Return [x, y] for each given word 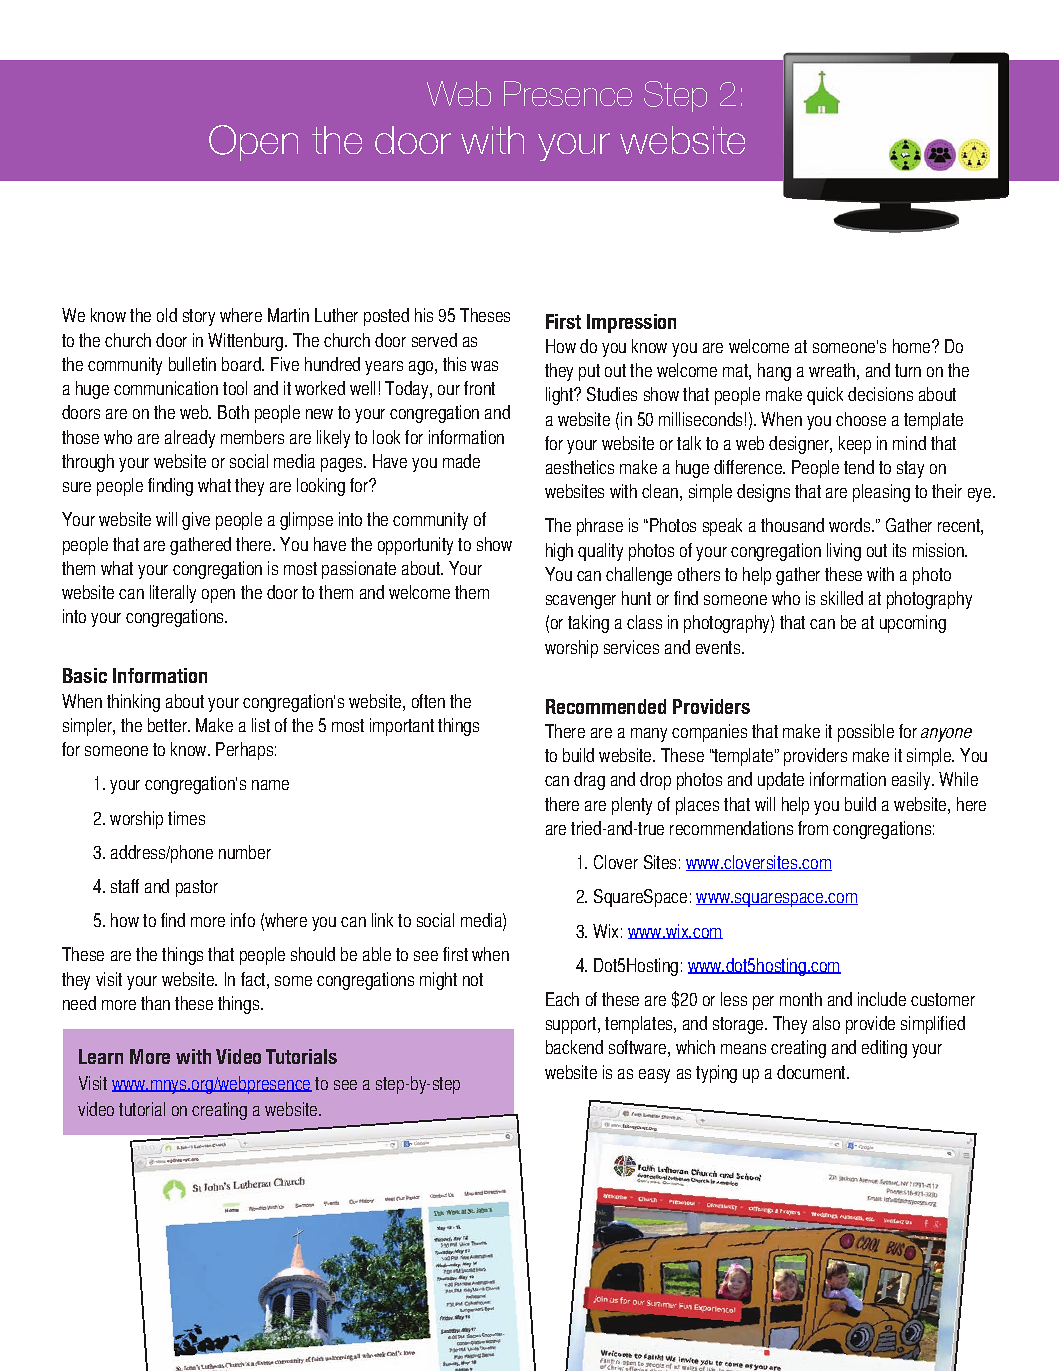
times [186, 818]
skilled [842, 598]
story [199, 317]
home [913, 346]
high [559, 552]
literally [173, 594]
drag [589, 781]
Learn [101, 1056]
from [813, 828]
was [484, 366]
